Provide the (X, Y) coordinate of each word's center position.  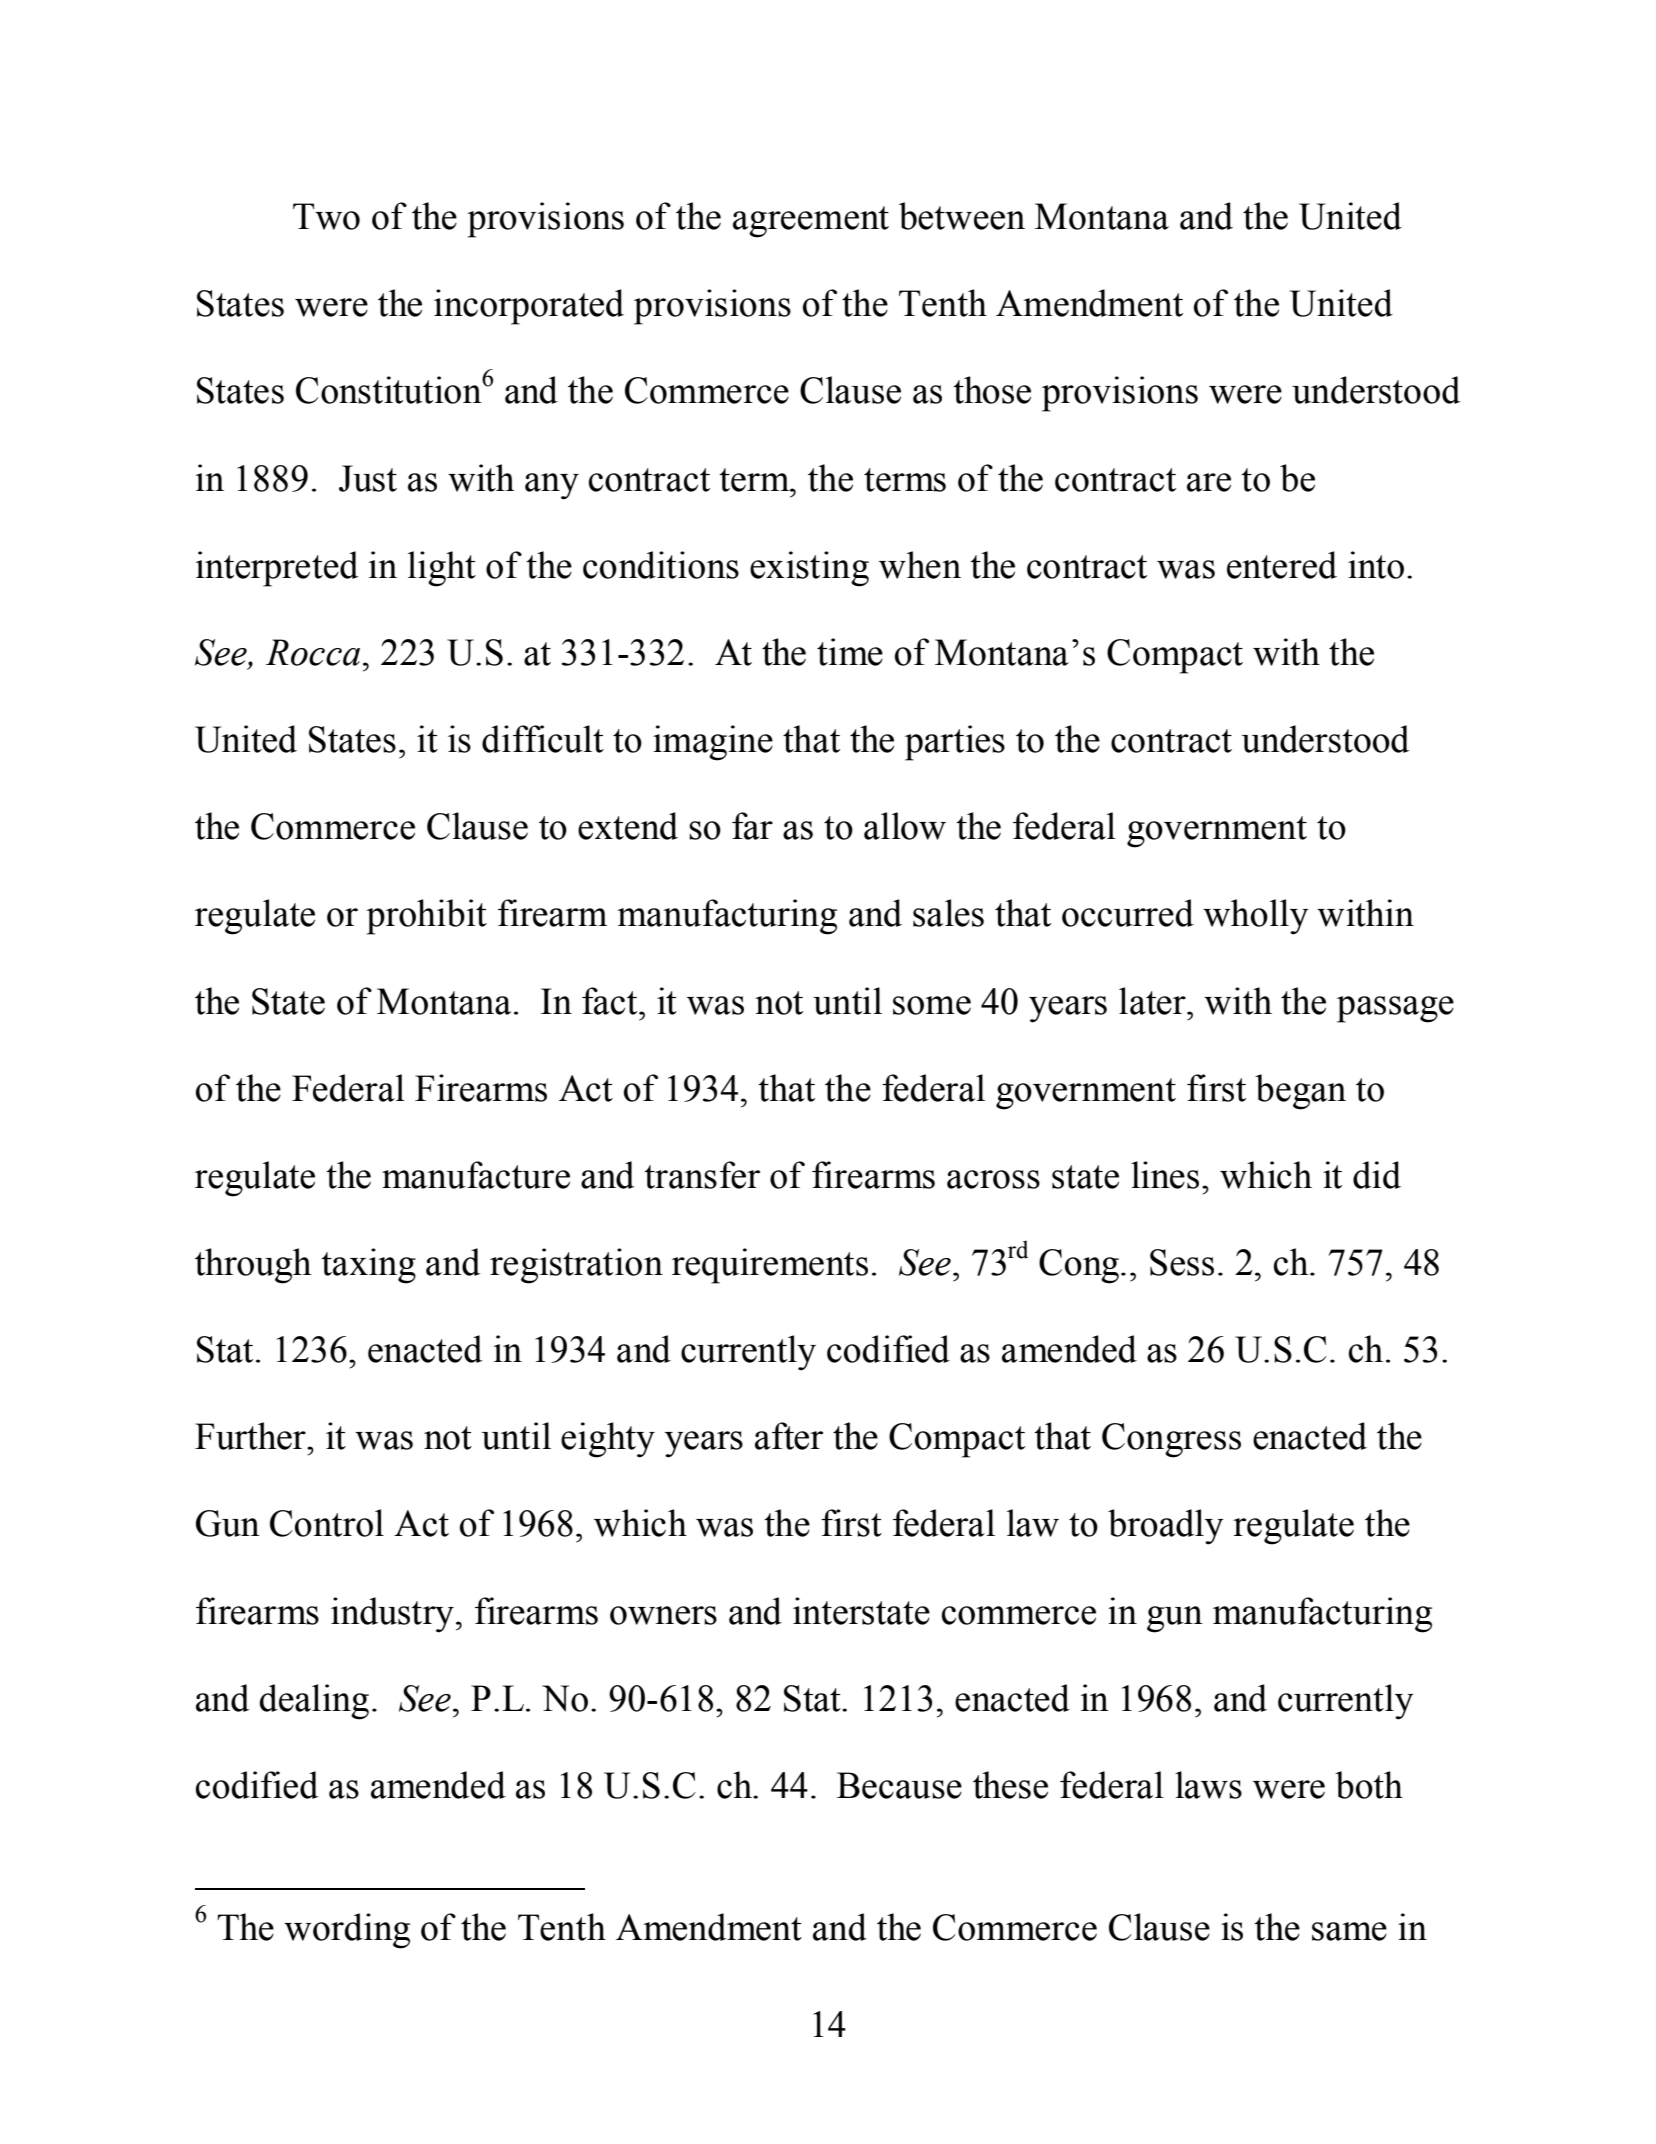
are (1209, 482)
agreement (811, 222)
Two (326, 216)
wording (347, 1931)
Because (899, 1785)
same (1349, 1931)
